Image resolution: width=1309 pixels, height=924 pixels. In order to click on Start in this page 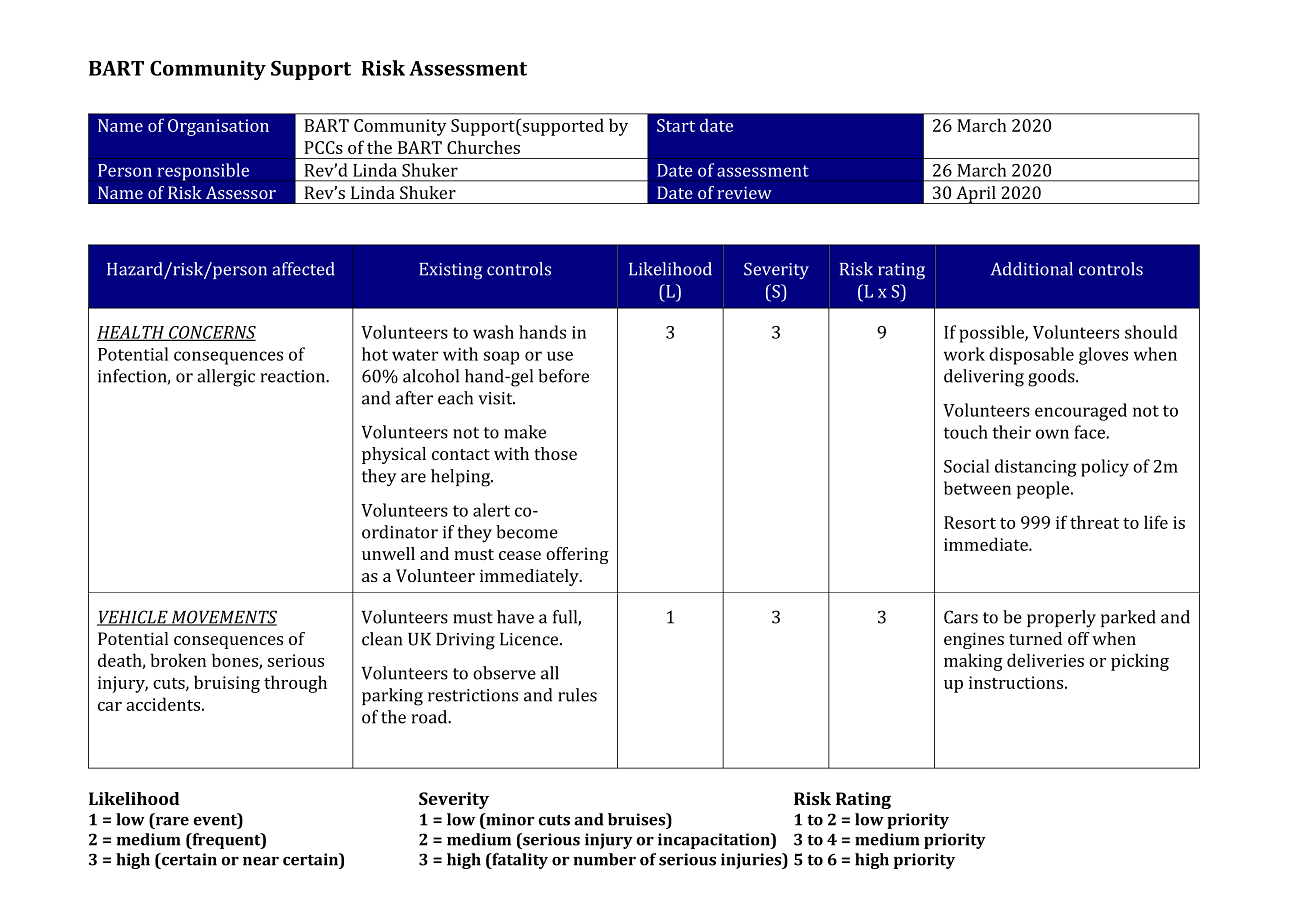, I will do `click(676, 125)`.
